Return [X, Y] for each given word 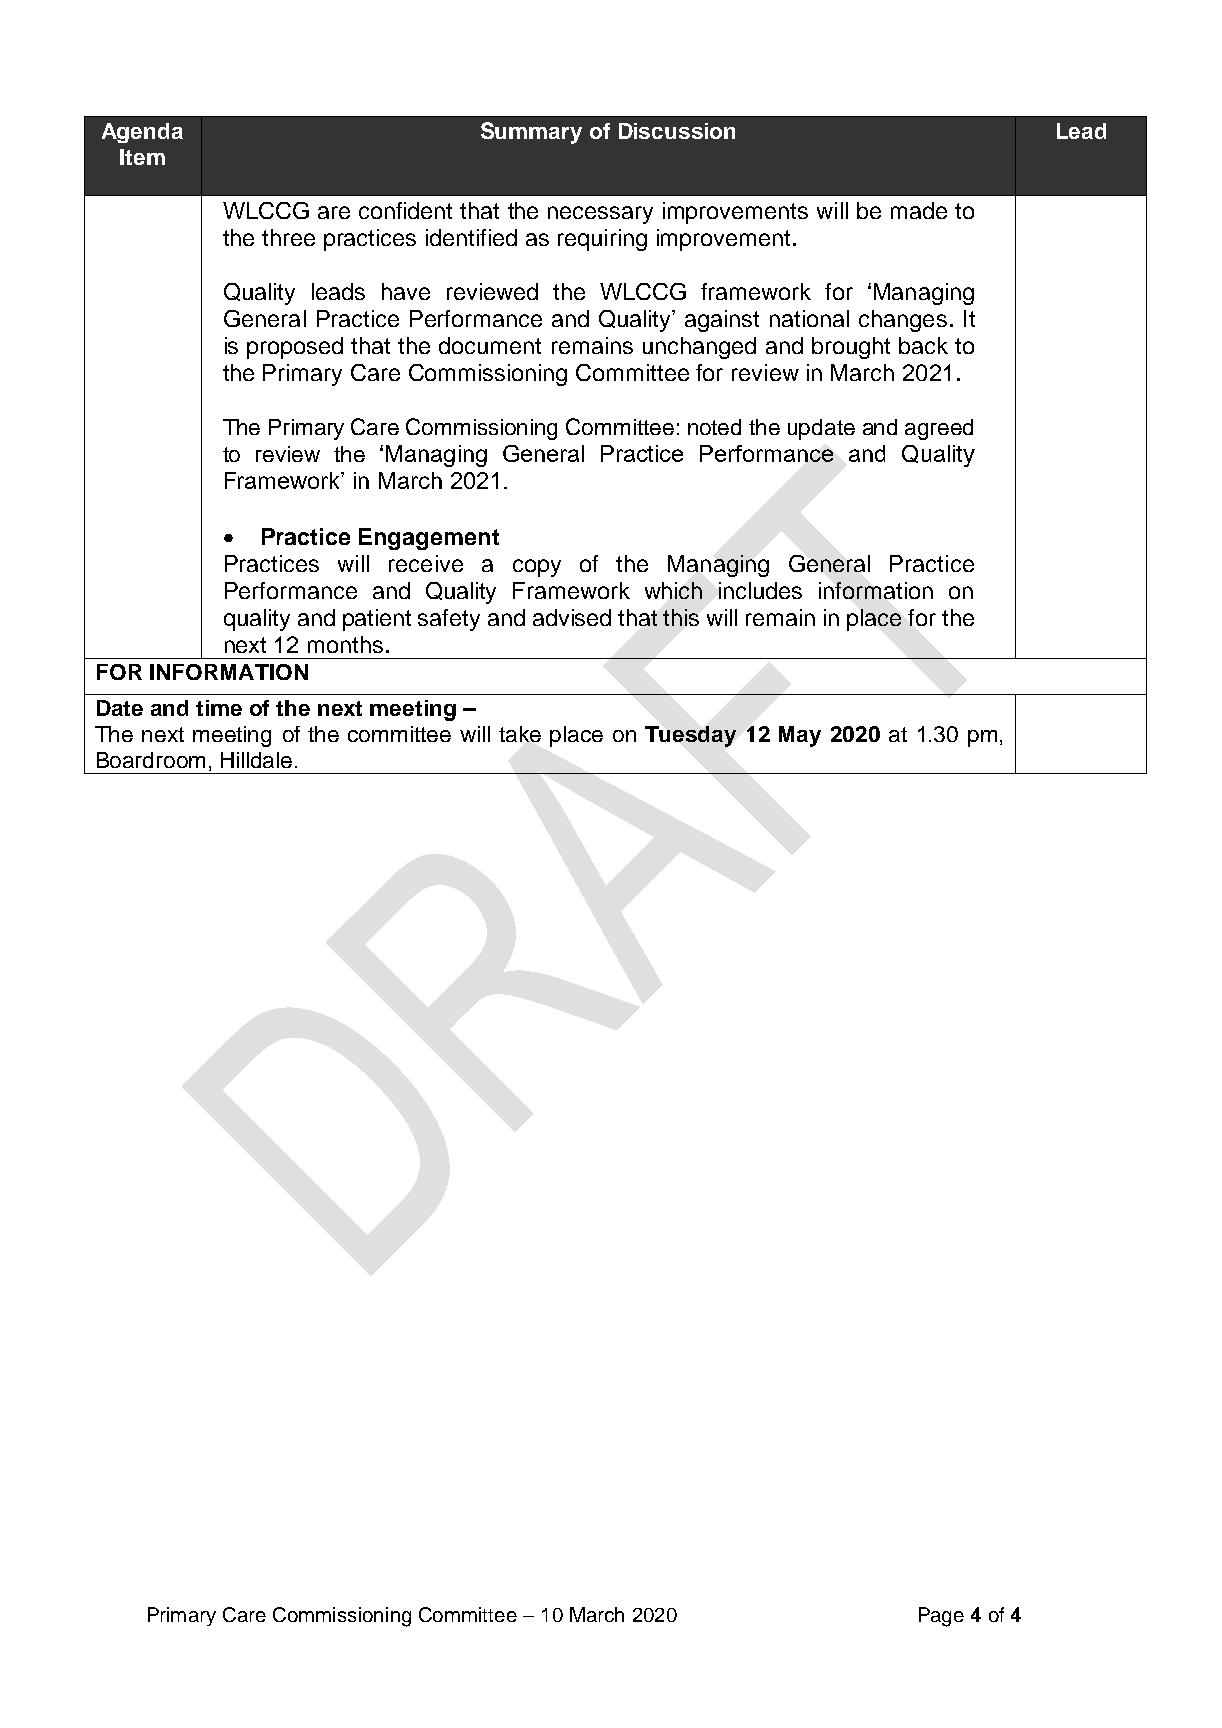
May [800, 736]
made [919, 210]
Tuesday [690, 736]
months [345, 644]
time [219, 708]
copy [537, 568]
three [288, 237]
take [520, 734]
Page [941, 1617]
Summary [531, 133]
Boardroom [151, 760]
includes [760, 590]
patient [377, 620]
